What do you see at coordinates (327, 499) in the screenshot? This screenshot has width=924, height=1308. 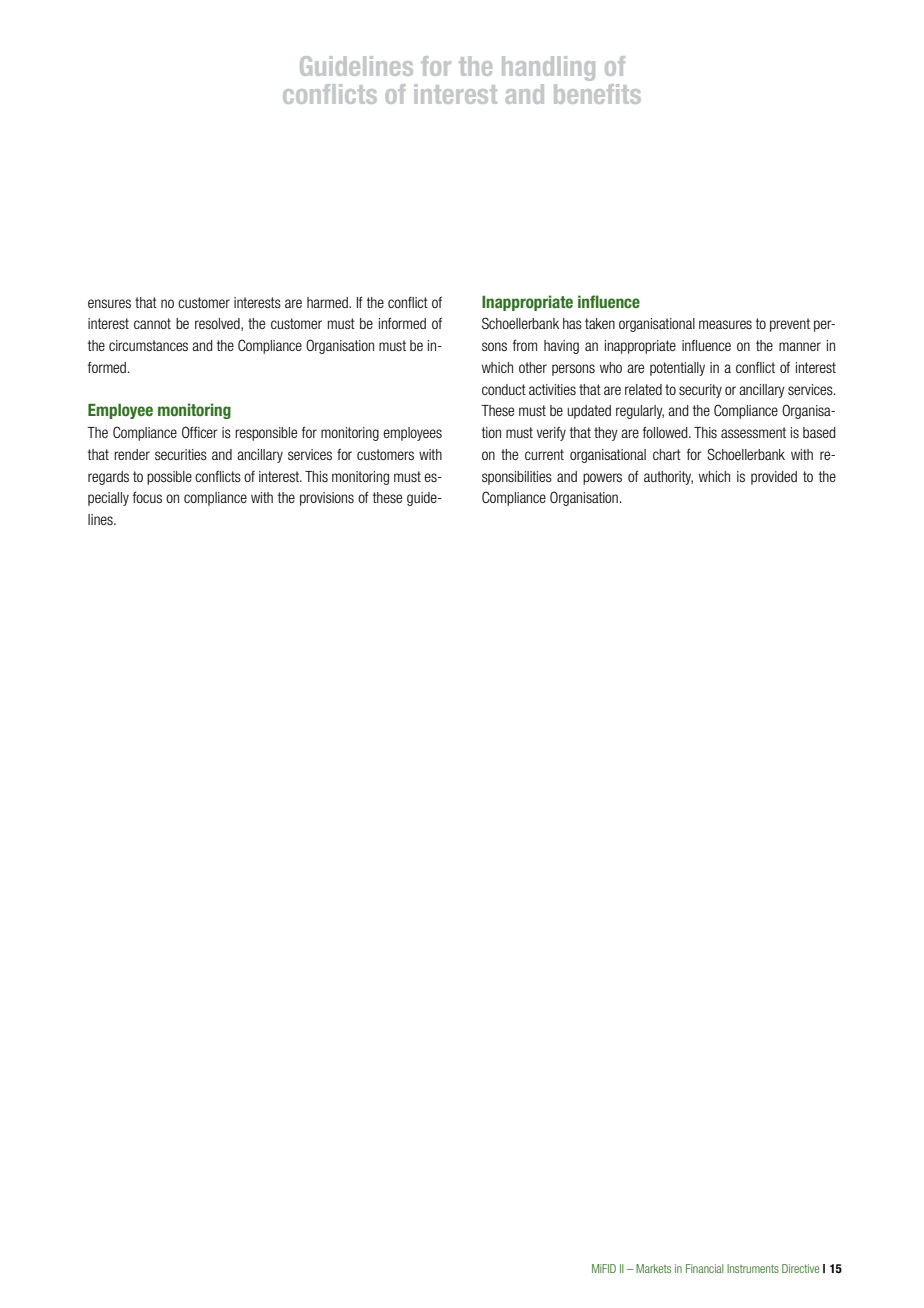 I see `provisions` at bounding box center [327, 499].
